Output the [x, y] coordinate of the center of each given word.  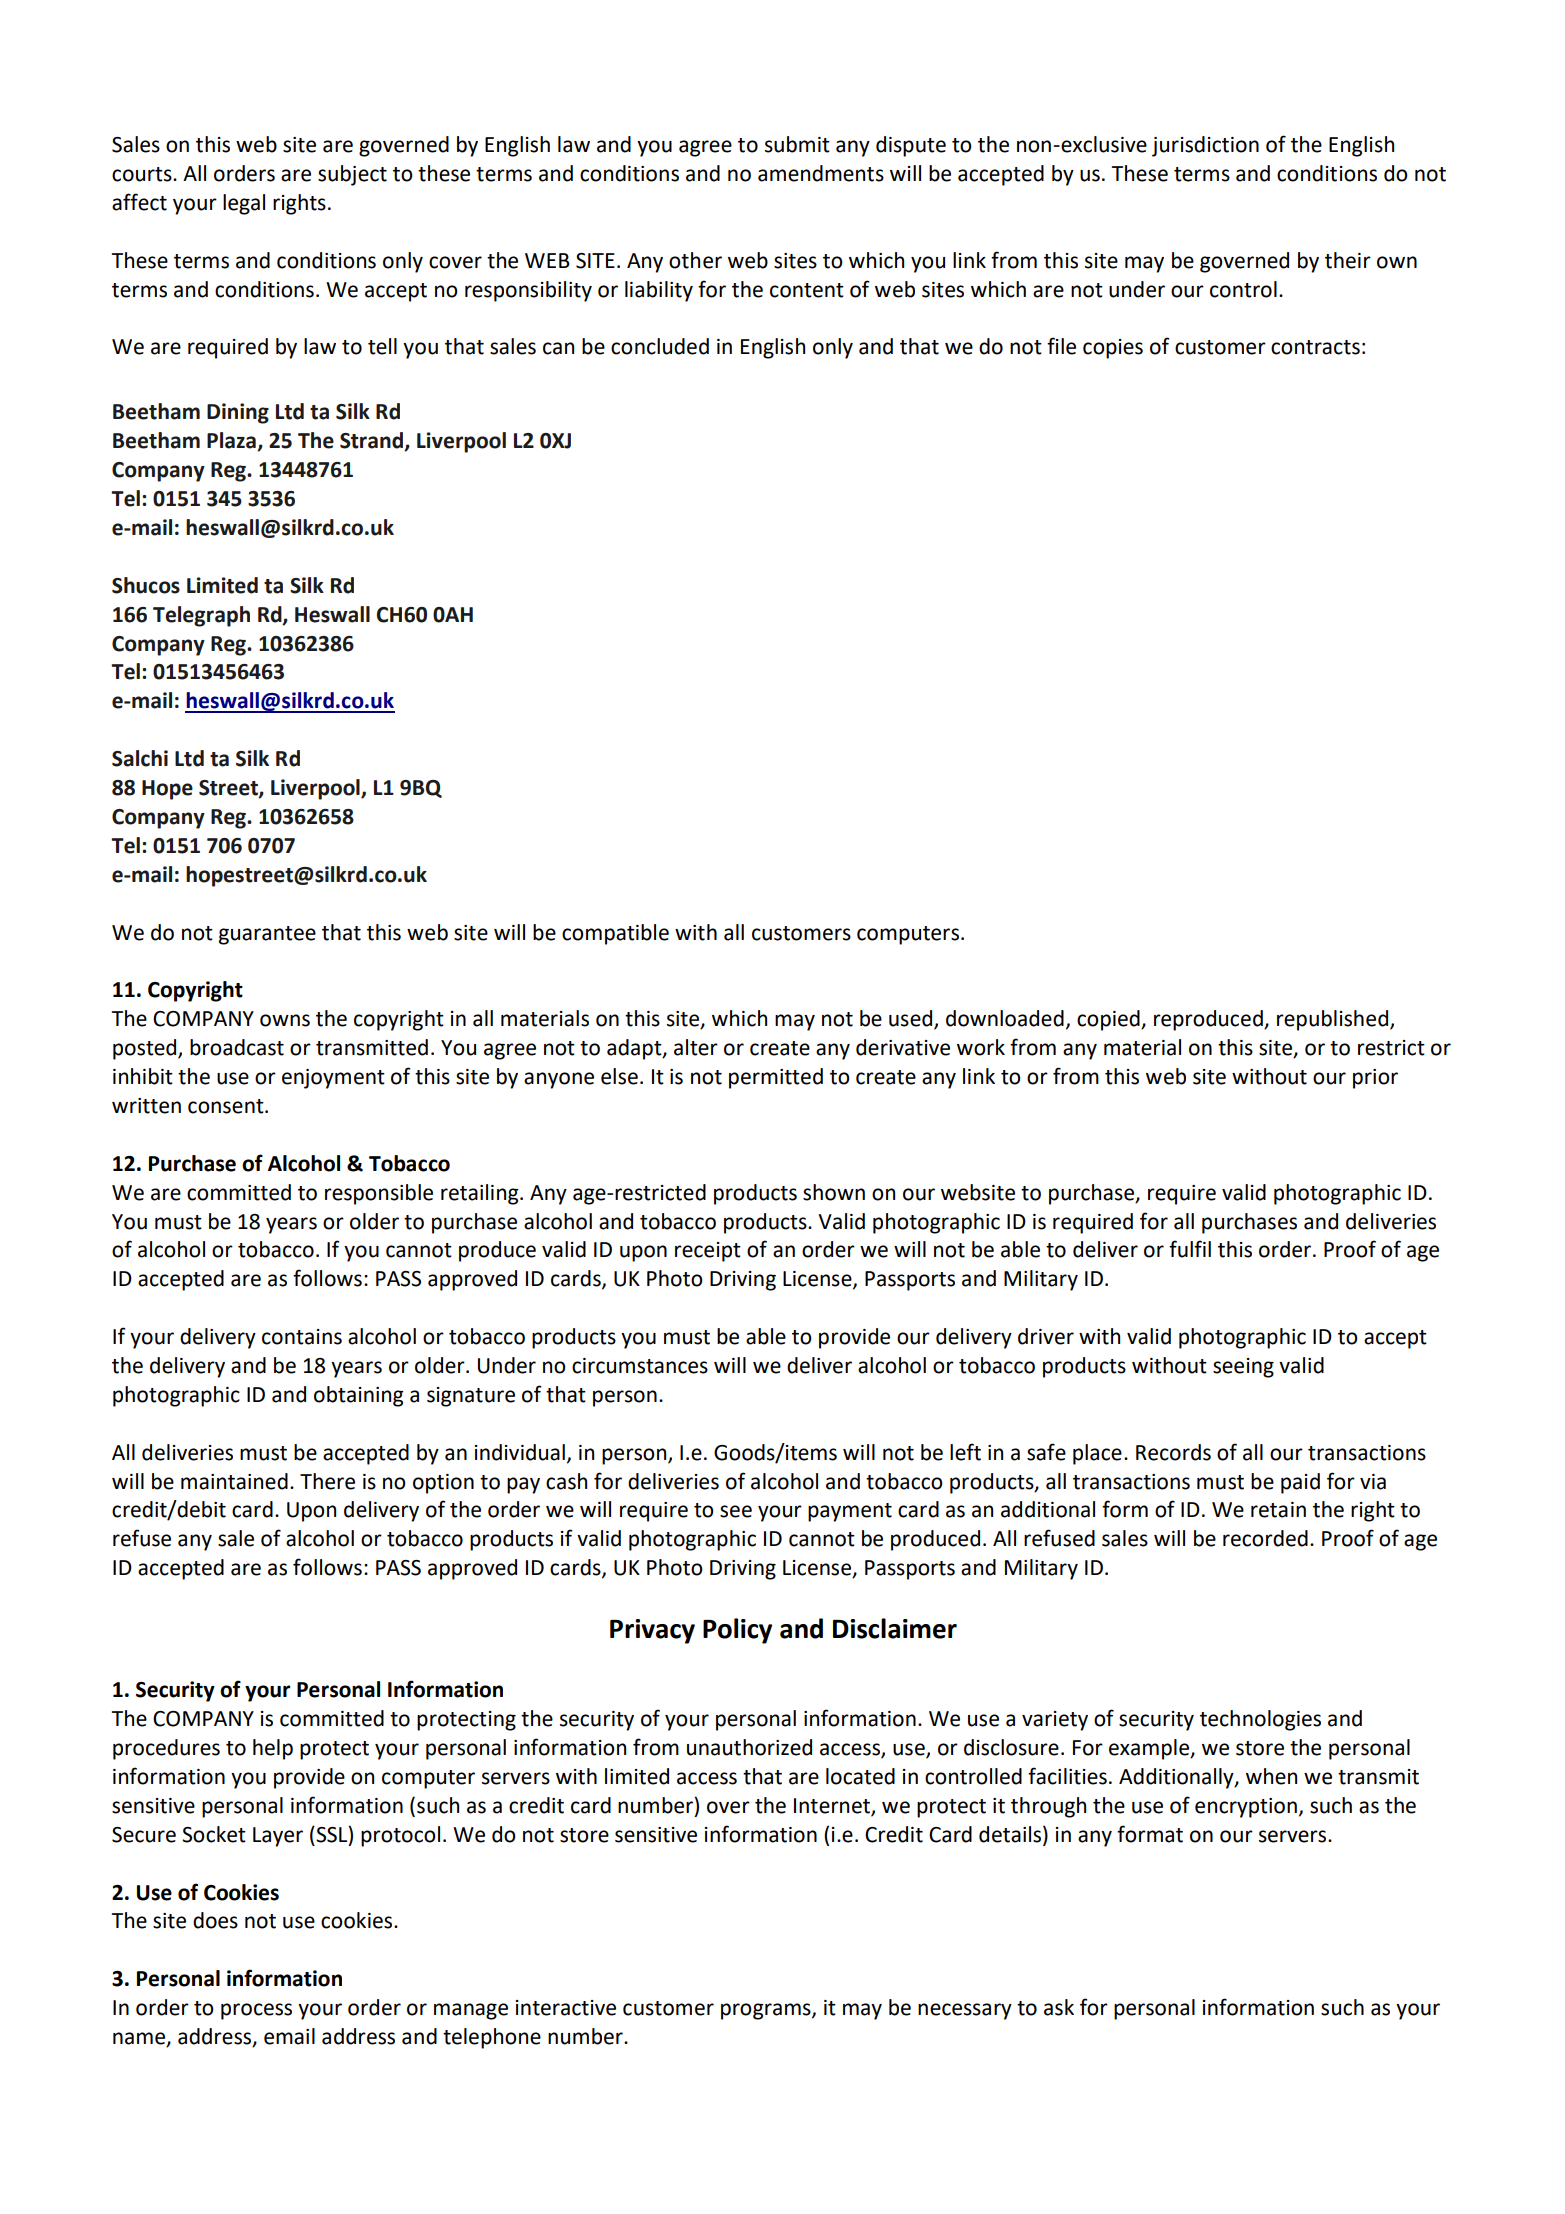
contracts [1315, 347]
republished [1334, 1020]
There [327, 1481]
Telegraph [201, 616]
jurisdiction [1205, 146]
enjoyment [333, 1079]
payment [850, 1512]
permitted [776, 1078]
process [256, 2011]
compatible [615, 934]
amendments [821, 173]
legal [244, 204]
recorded [1265, 1538]
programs [767, 2011]
